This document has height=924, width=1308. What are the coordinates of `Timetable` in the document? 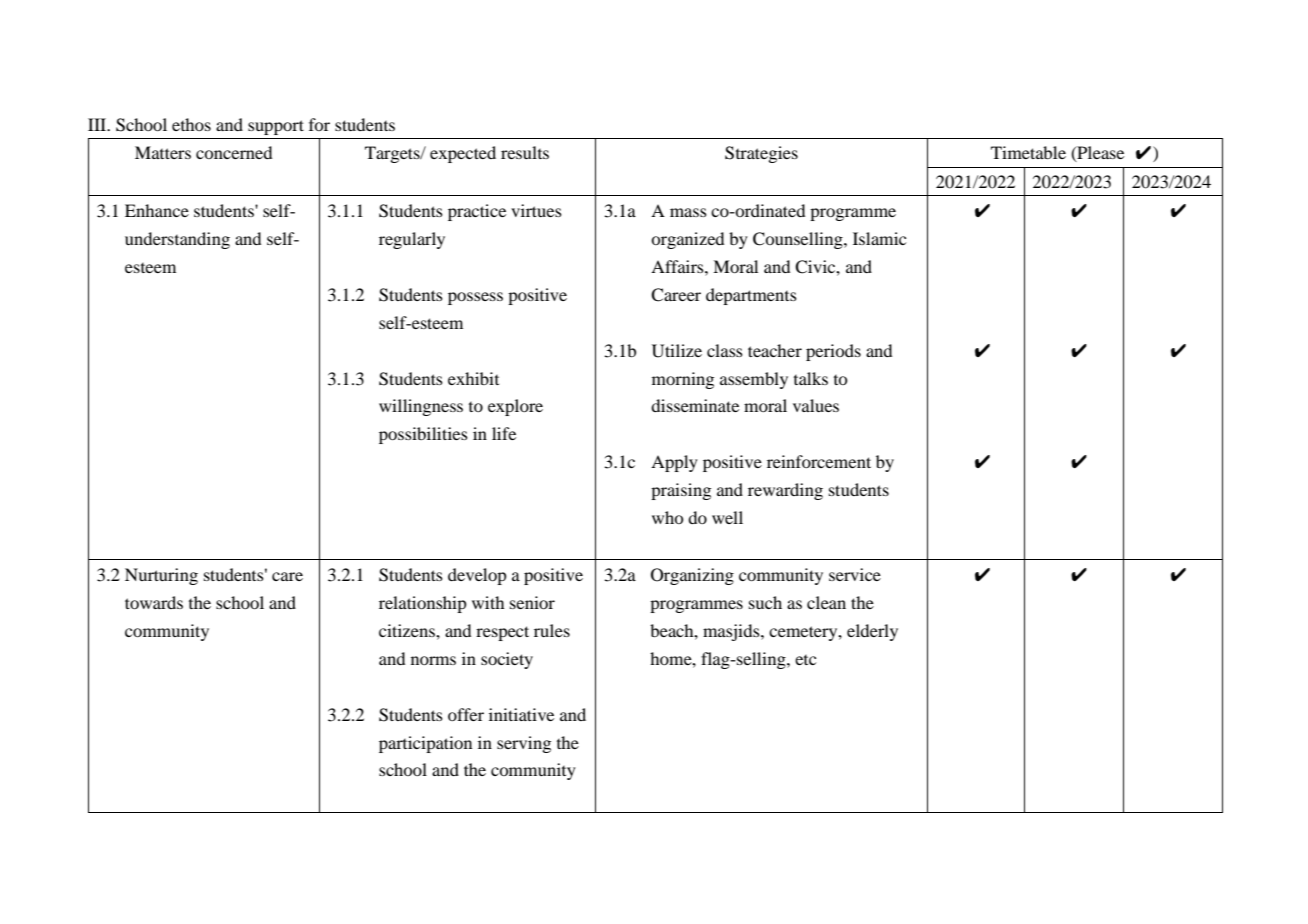 It's located at (1028, 152).
